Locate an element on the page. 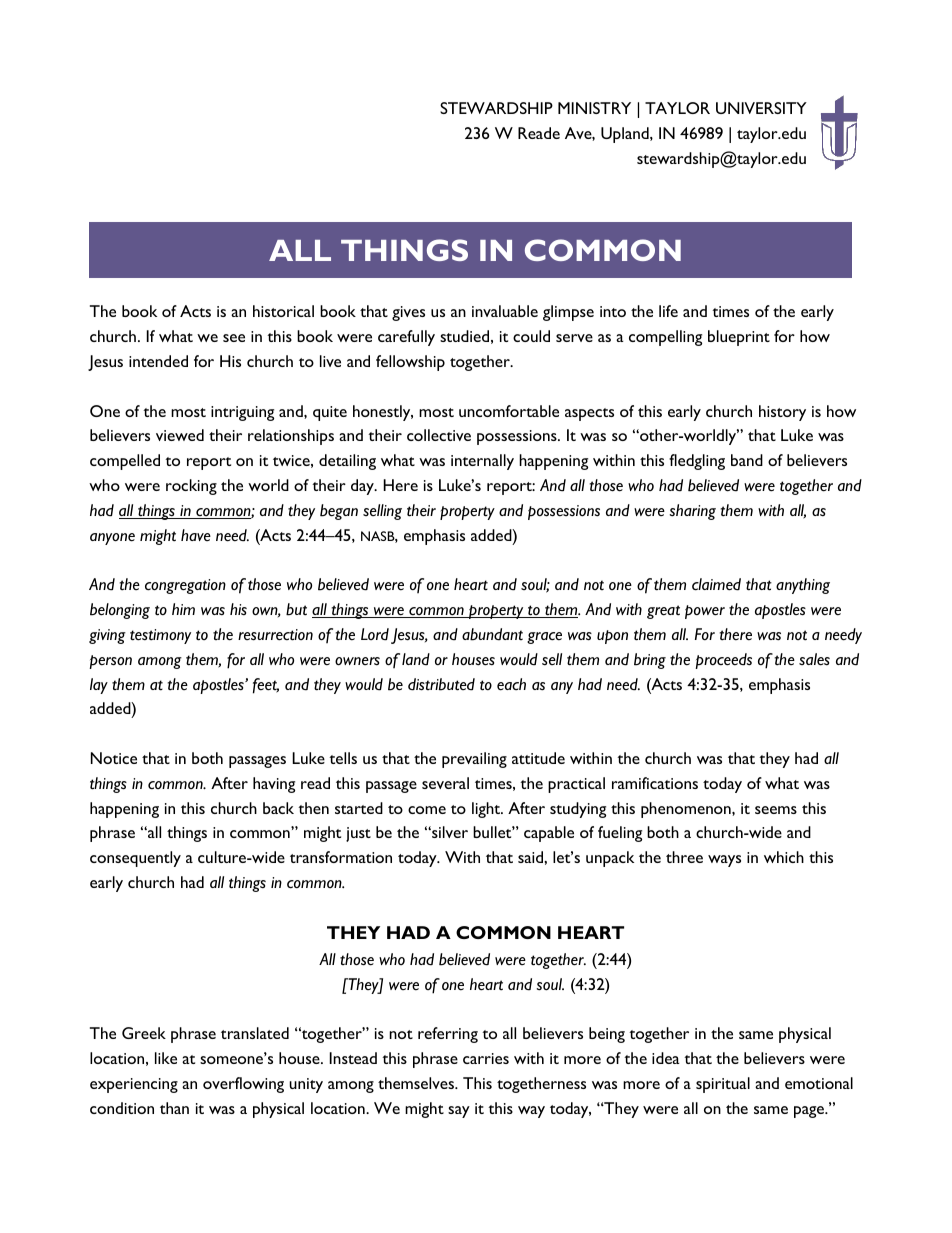 Image resolution: width=952 pixels, height=1233 pixels. internally is located at coordinates (482, 462).
